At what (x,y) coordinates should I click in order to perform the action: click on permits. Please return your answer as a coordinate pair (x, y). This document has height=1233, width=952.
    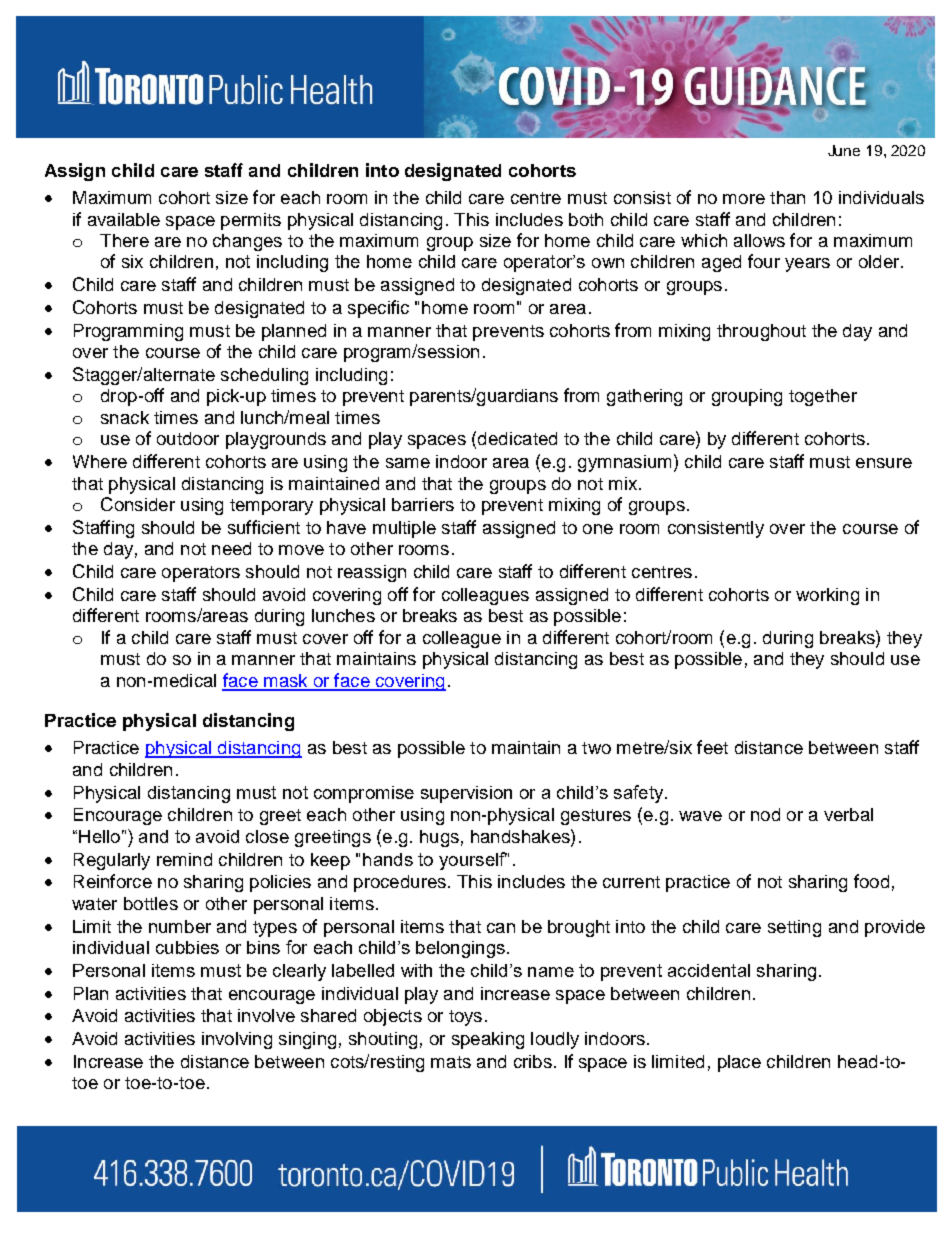
    Looking at the image, I should click on (251, 221).
